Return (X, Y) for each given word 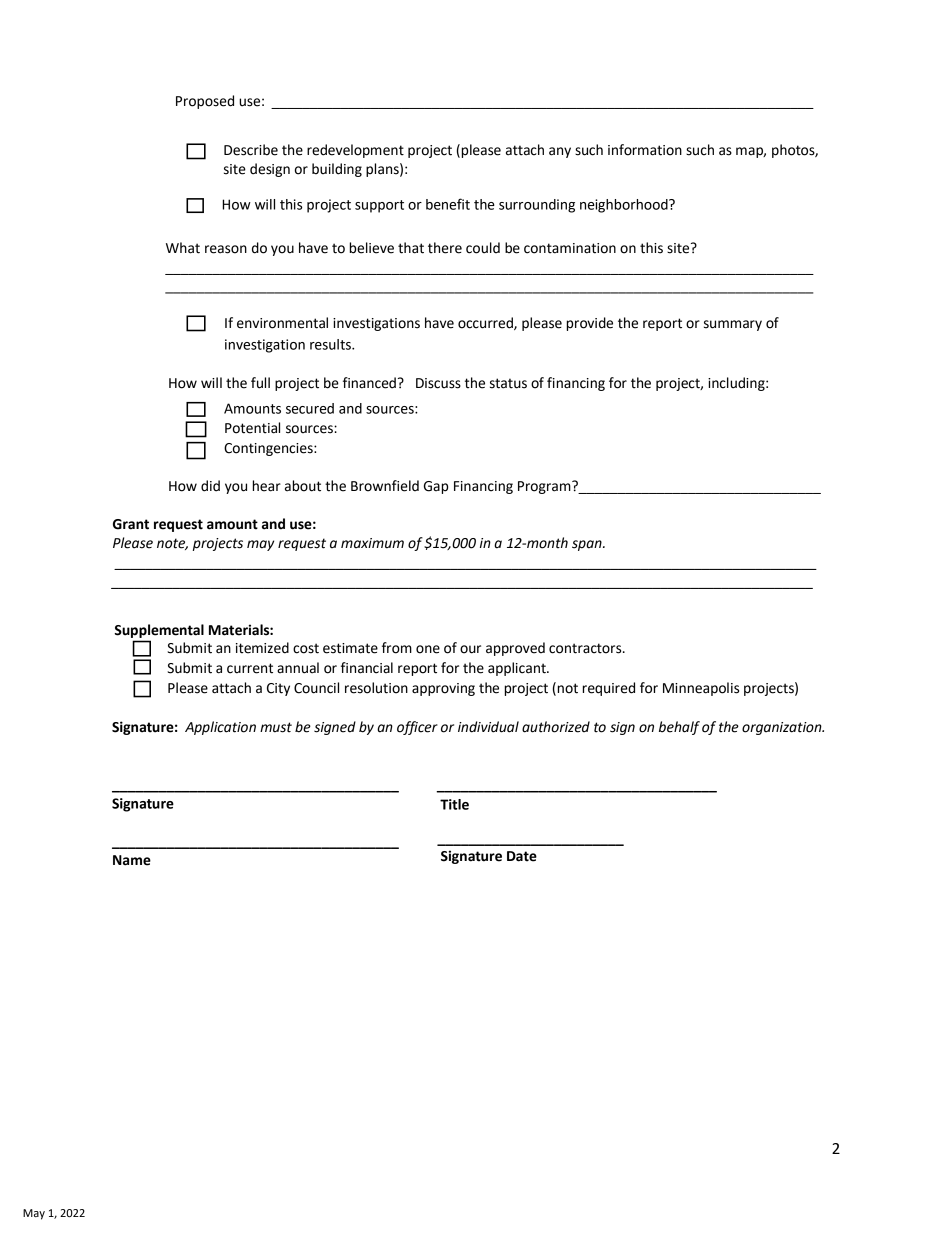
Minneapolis (701, 689)
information (645, 150)
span (588, 545)
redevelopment (355, 151)
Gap (436, 487)
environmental (282, 323)
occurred (486, 323)
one (428, 649)
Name (132, 860)
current (250, 668)
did (210, 486)
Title (454, 804)
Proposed (205, 102)
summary (733, 325)
